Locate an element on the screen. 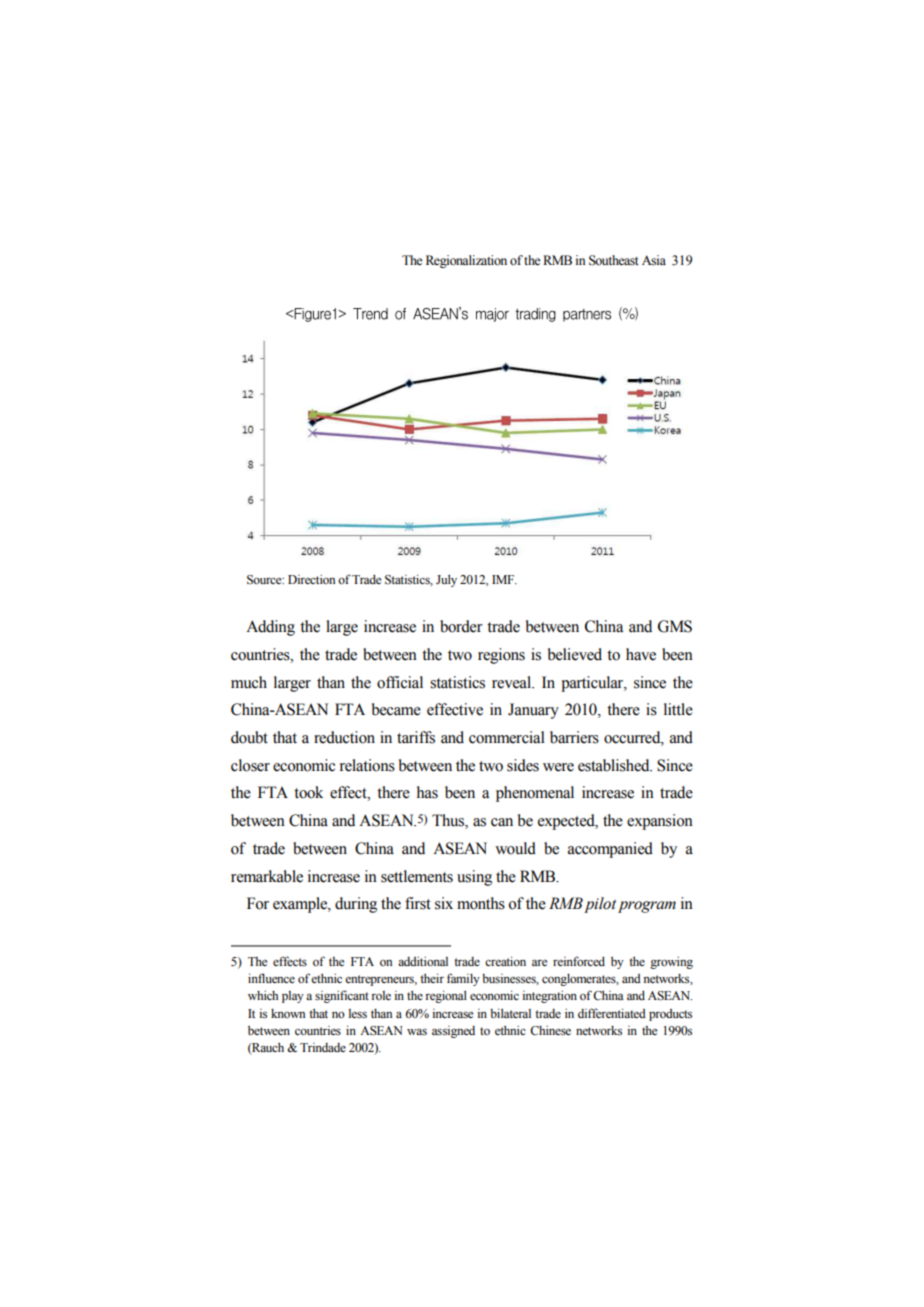 This screenshot has height=1307, width=924. partners is located at coordinates (592, 314).
